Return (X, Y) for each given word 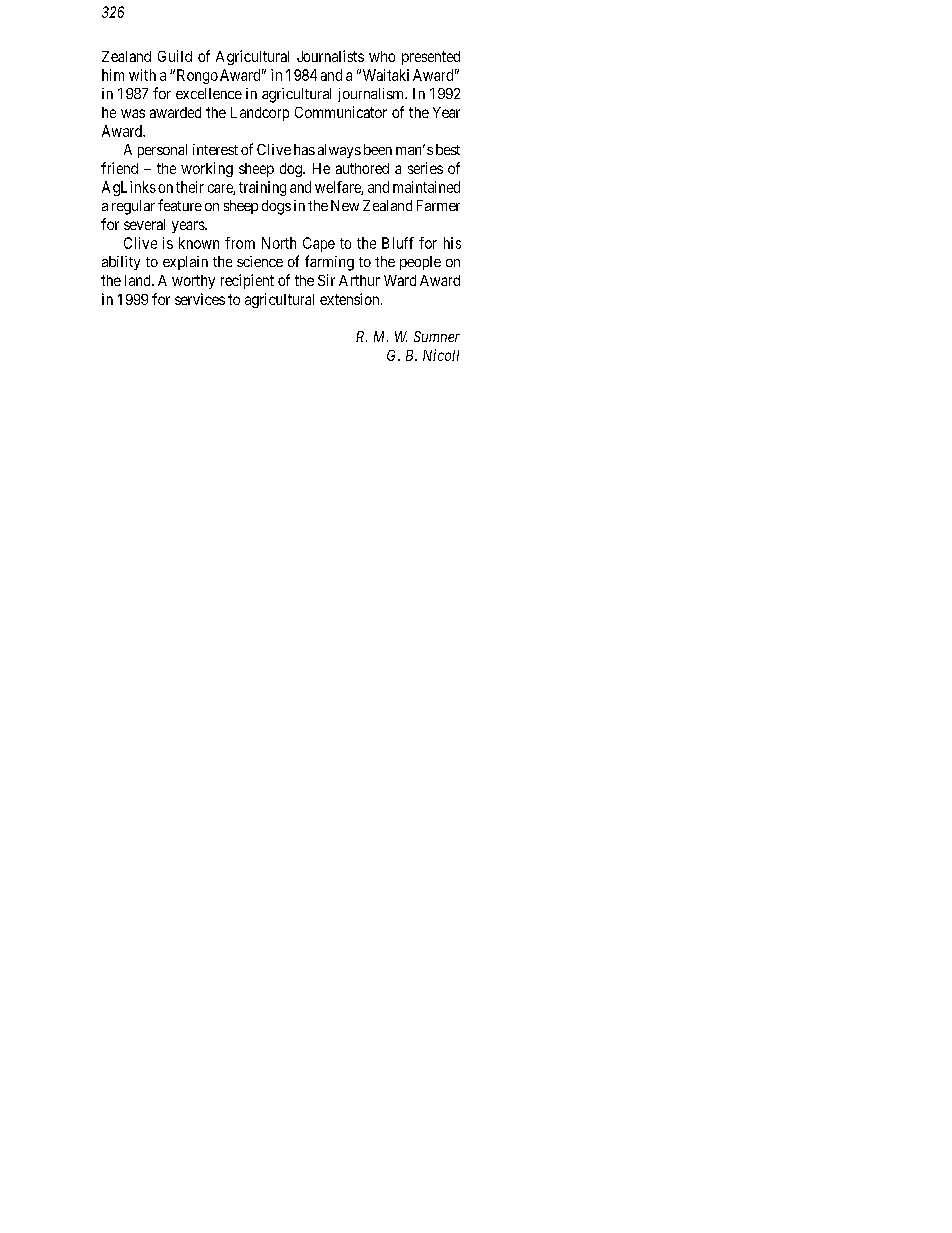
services (200, 299)
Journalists (330, 56)
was (133, 113)
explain (185, 263)
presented (431, 58)
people (420, 263)
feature (180, 205)
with (142, 75)
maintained (426, 187)
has (304, 149)
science (260, 261)
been (378, 149)
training (262, 188)
